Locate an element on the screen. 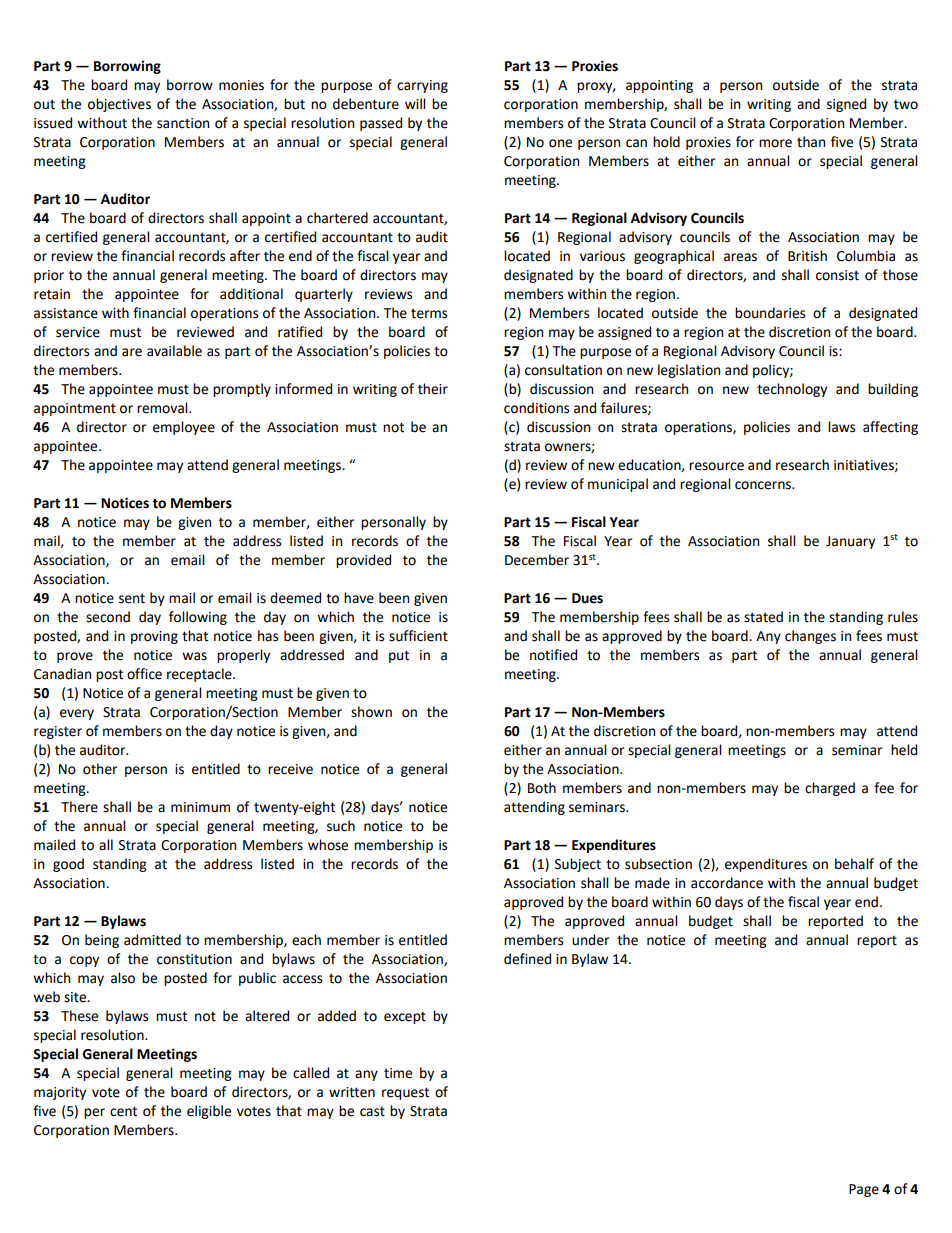 Image resolution: width=952 pixels, height=1233 pixels. request is located at coordinates (405, 1093).
